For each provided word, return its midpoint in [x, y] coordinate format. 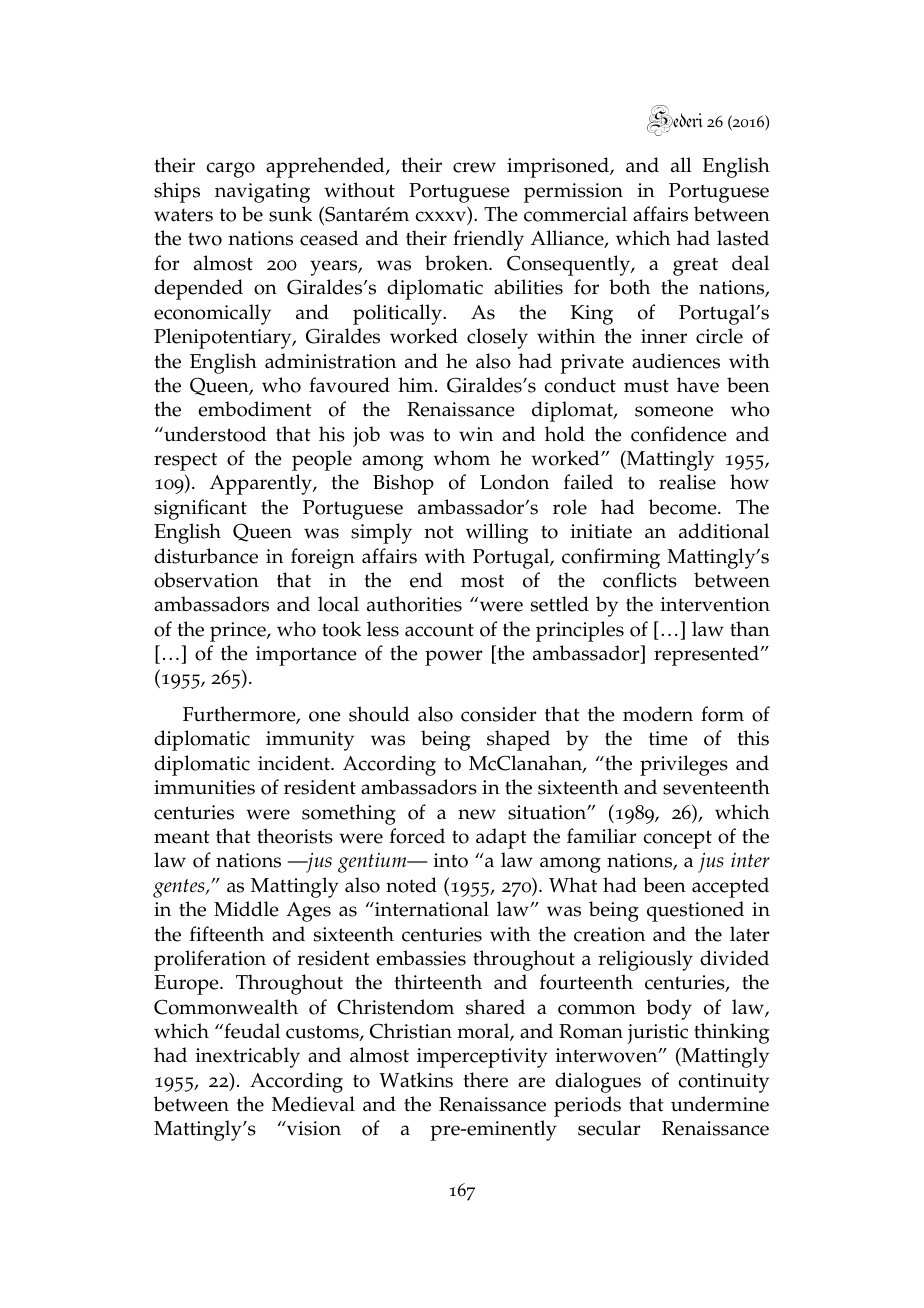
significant [200, 509]
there [485, 1080]
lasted [743, 238]
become [684, 507]
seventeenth [716, 787]
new [477, 814]
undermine [720, 1104]
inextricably [248, 1057]
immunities [204, 787]
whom [461, 458]
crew [474, 167]
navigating [262, 193]
